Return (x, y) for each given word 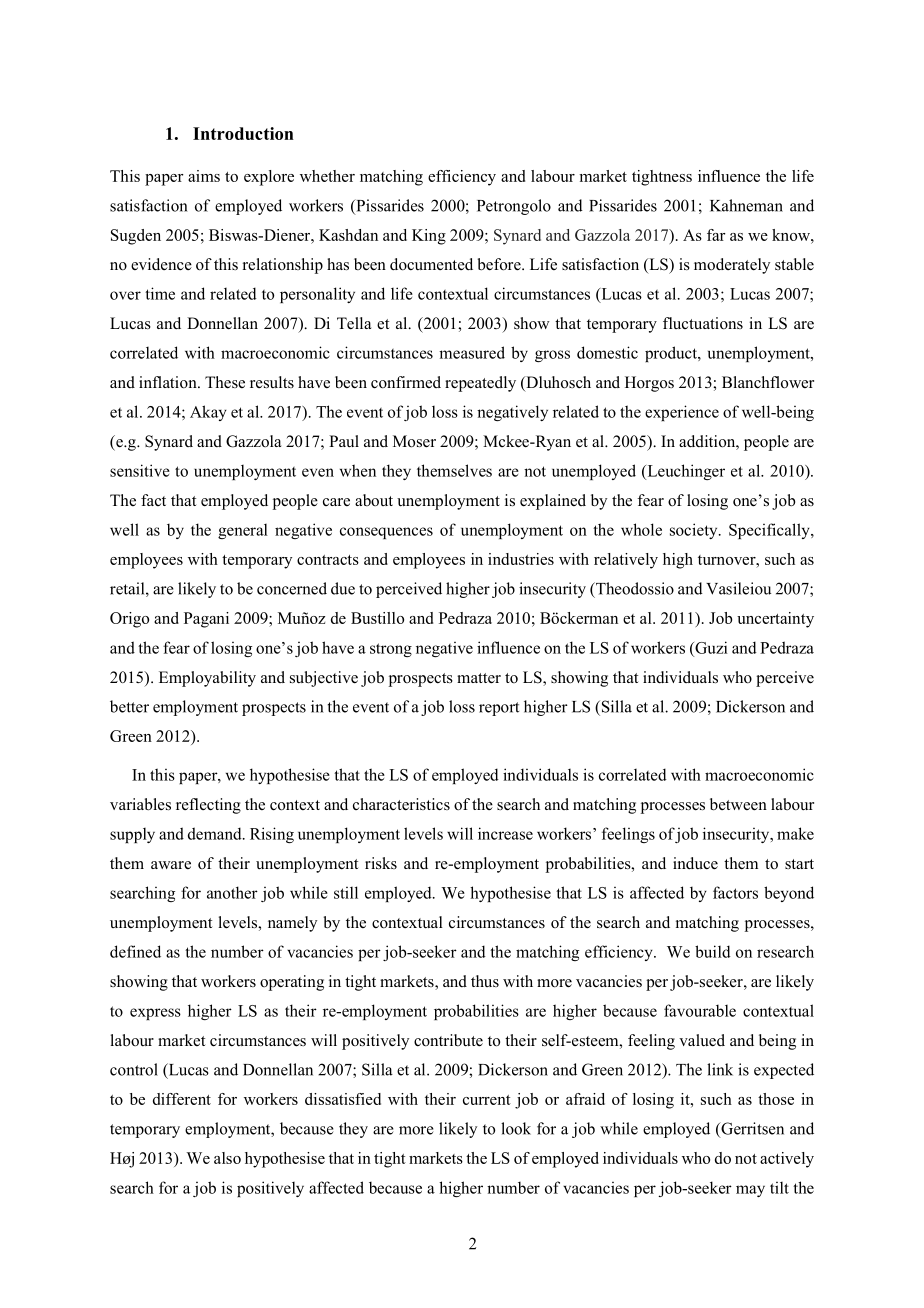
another (232, 892)
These (225, 382)
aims (204, 176)
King (429, 237)
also (227, 1158)
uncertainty (775, 620)
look (516, 1128)
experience (682, 413)
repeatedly (480, 384)
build (713, 951)
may (750, 1191)
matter (479, 678)
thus (485, 981)
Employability (207, 679)
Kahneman (746, 205)
